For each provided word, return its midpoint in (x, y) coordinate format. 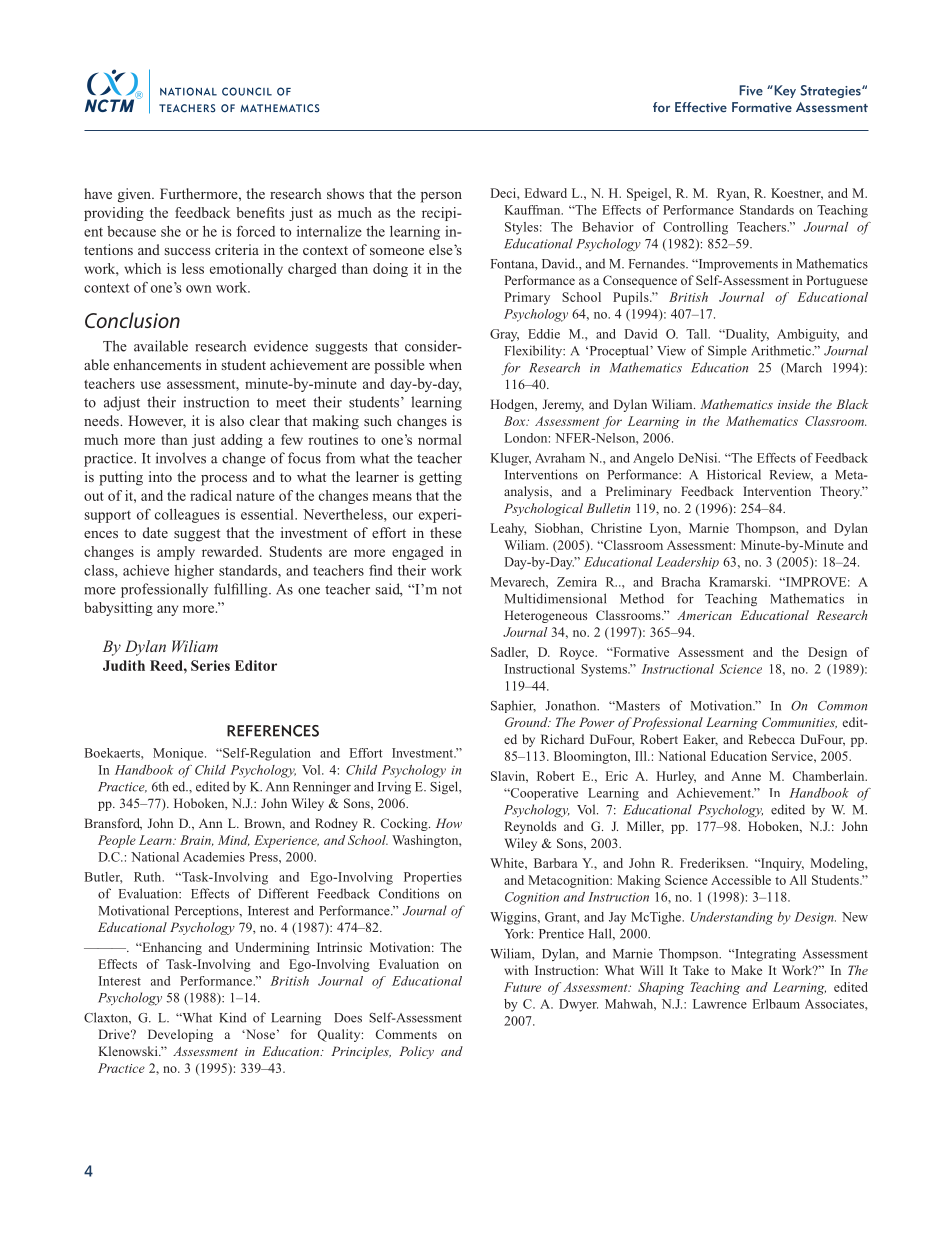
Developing (180, 1035)
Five (751, 90)
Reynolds (530, 827)
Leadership (687, 563)
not (452, 590)
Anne (746, 776)
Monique (179, 754)
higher (194, 572)
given (135, 195)
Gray (504, 335)
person (441, 197)
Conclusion (132, 320)
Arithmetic (782, 350)
